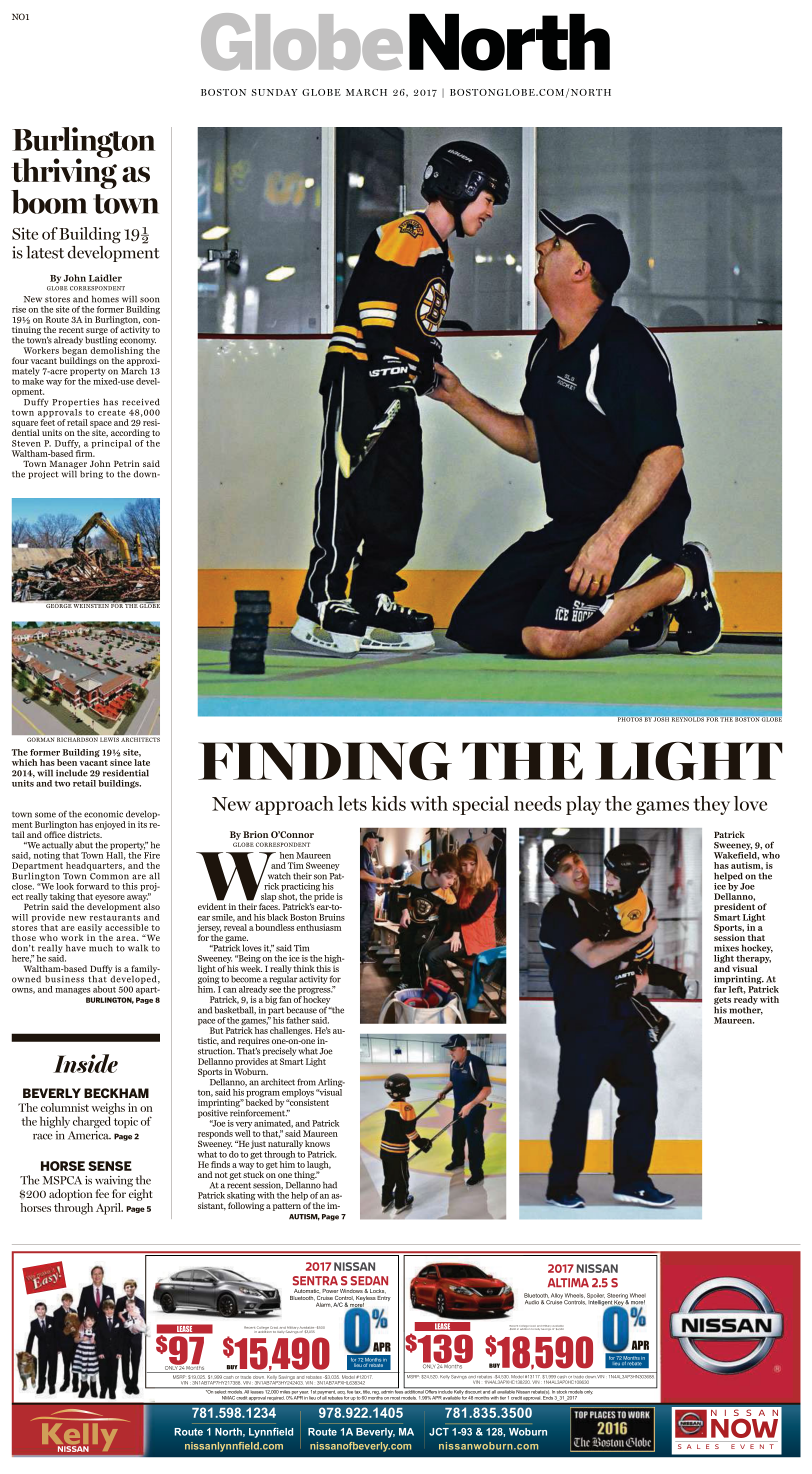  Describe the element at coordinates (109, 1209) in the page. I see `April` at that location.
